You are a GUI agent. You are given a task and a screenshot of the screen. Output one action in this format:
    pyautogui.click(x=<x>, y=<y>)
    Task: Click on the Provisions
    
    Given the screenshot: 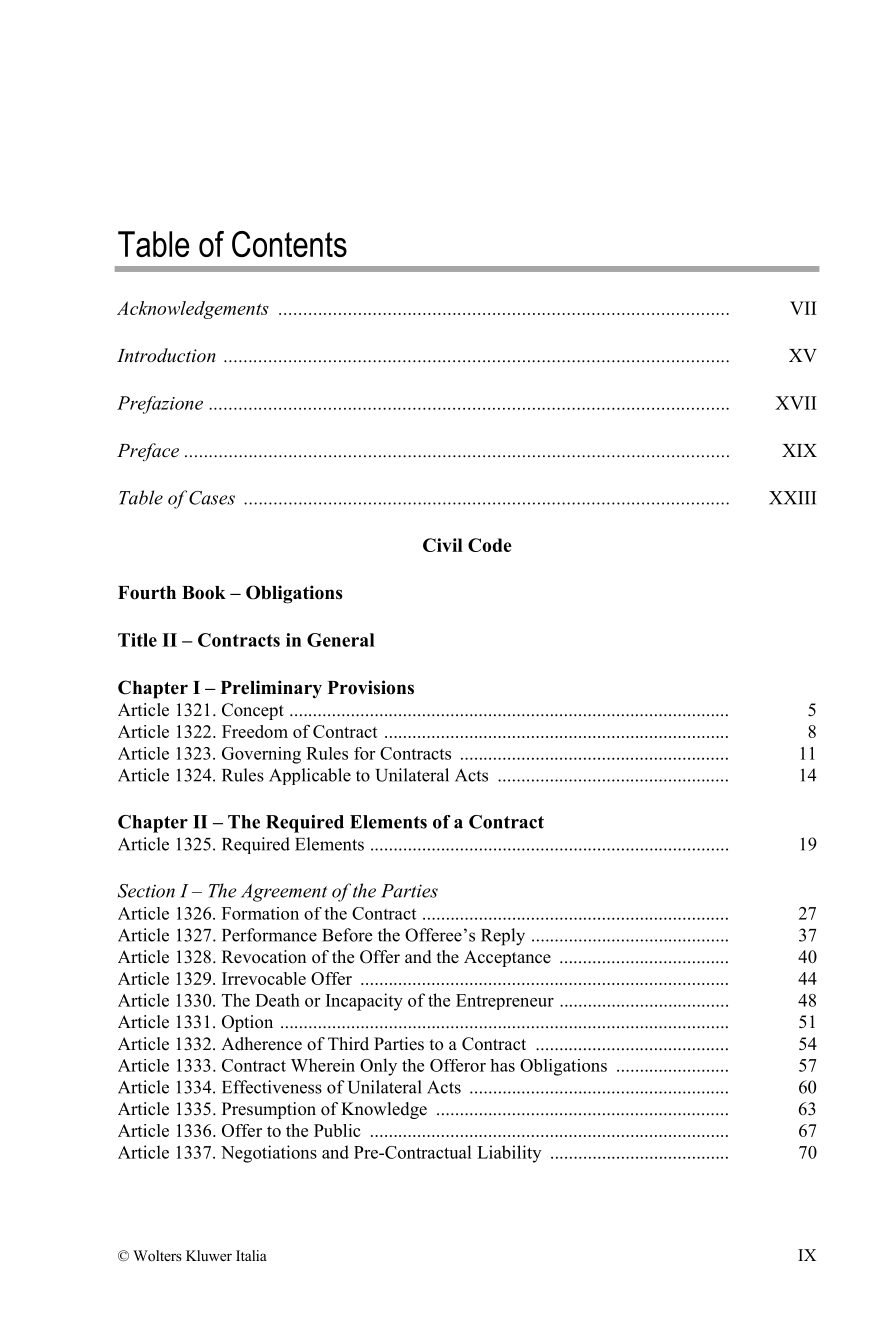 What is the action you would take?
    pyautogui.click(x=371, y=687)
